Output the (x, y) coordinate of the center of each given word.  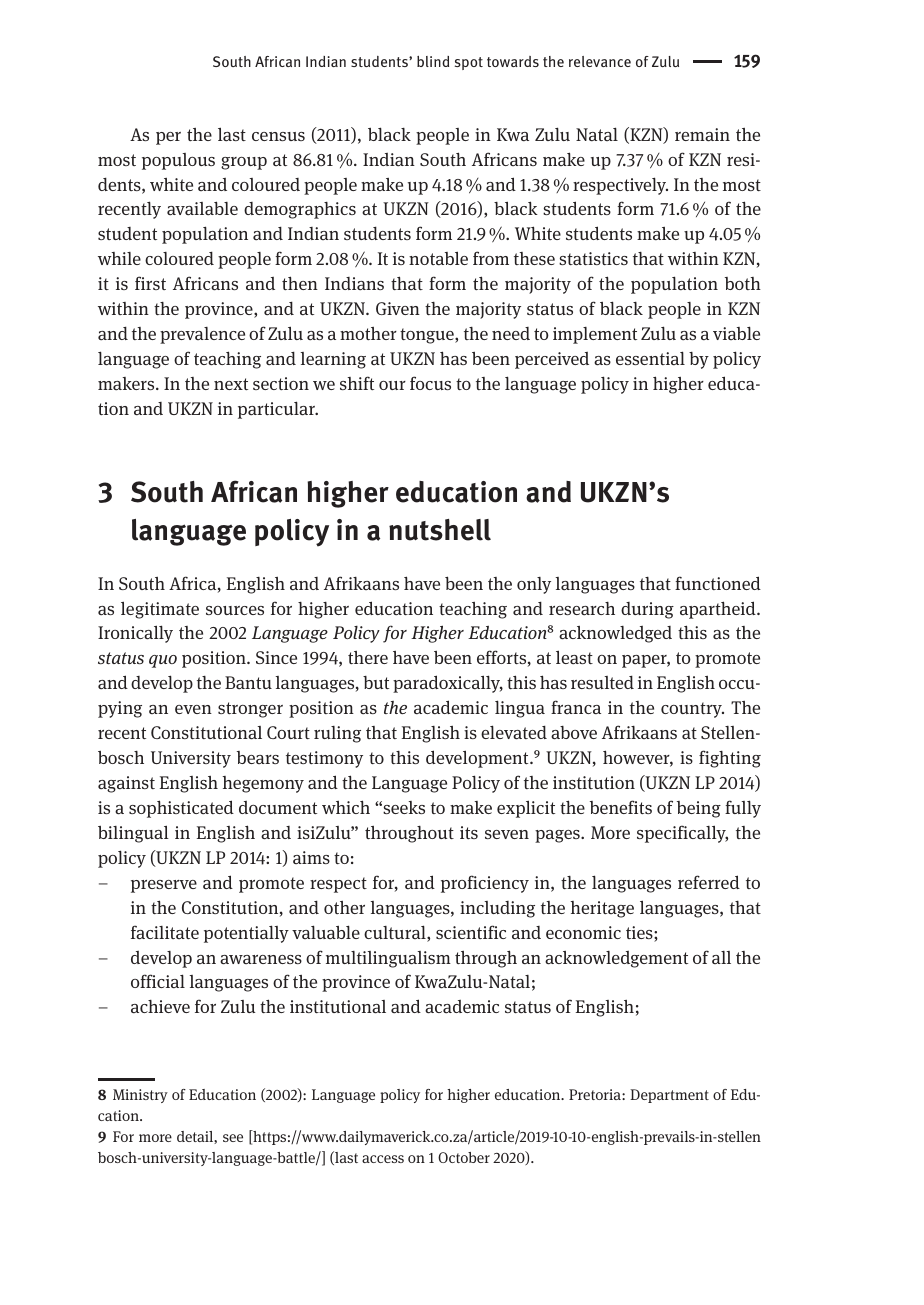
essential (650, 358)
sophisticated (181, 809)
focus (430, 383)
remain (702, 135)
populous (178, 161)
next (231, 384)
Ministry (140, 1096)
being (699, 809)
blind (433, 61)
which (346, 807)
